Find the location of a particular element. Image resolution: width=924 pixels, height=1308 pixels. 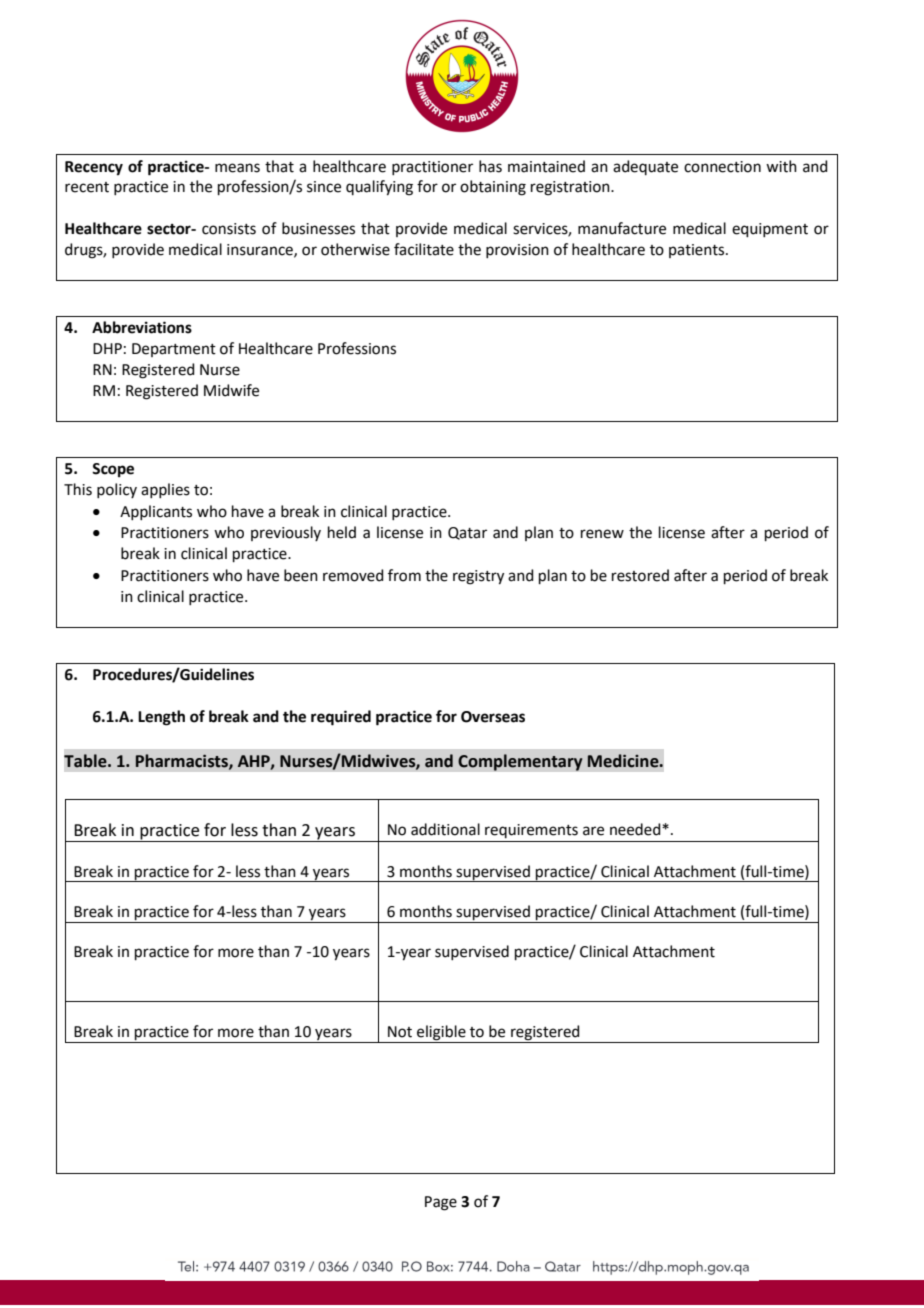

additional is located at coordinates (445, 829).
